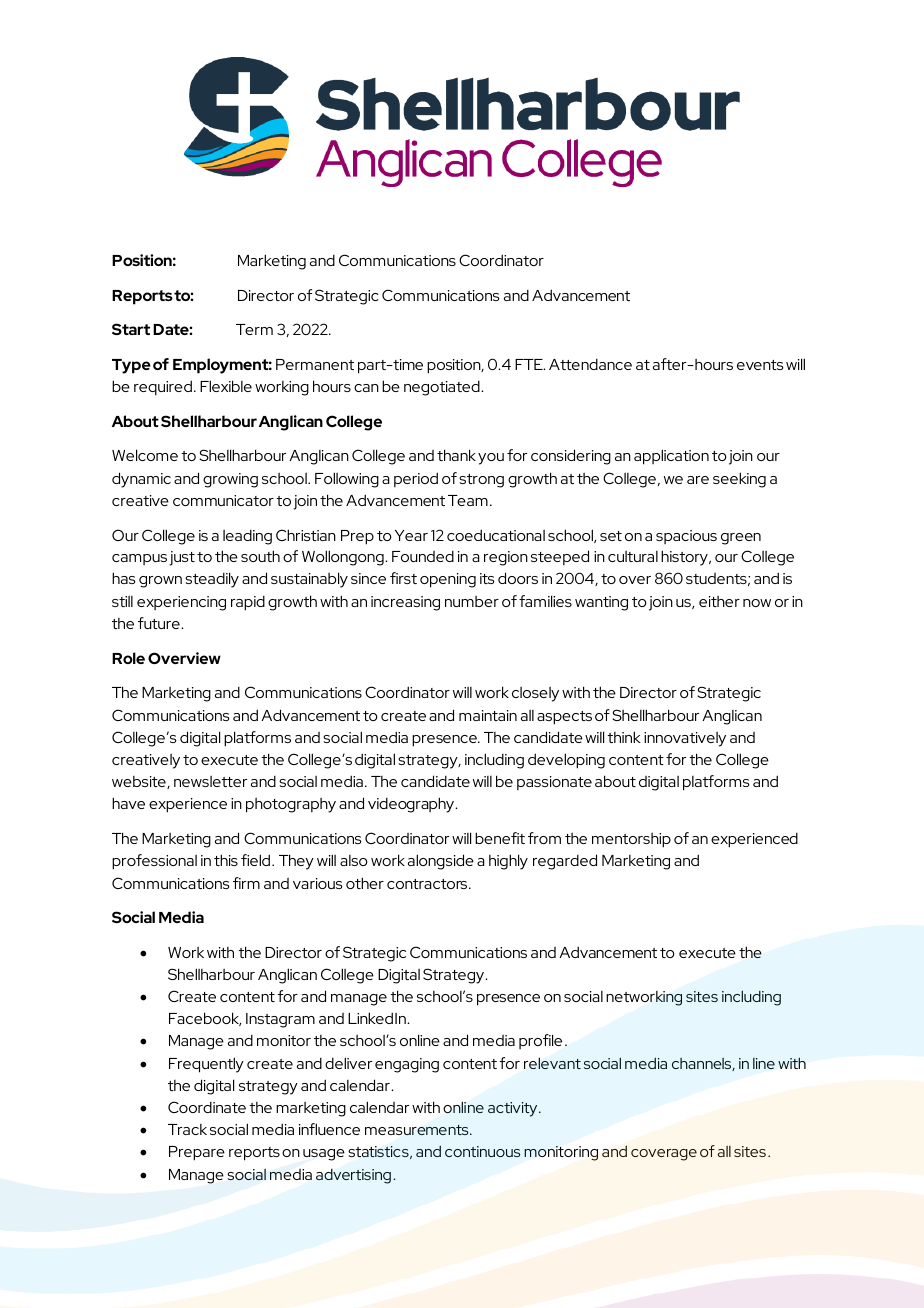  Describe the element at coordinates (226, 386) in the screenshot. I see `Flexible` at that location.
